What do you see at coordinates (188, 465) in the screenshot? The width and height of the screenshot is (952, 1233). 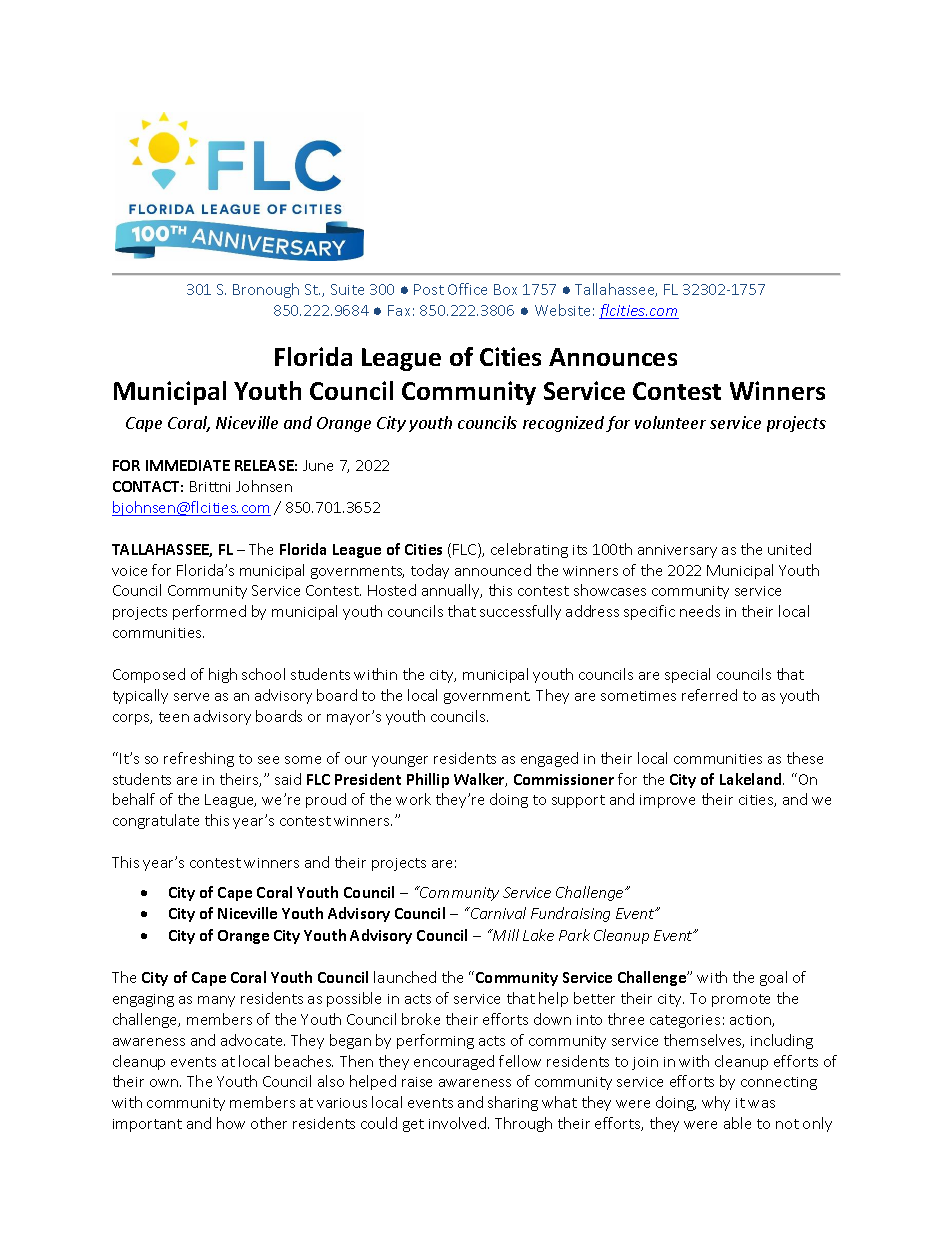 I see `IMMEDIATE` at bounding box center [188, 465].
